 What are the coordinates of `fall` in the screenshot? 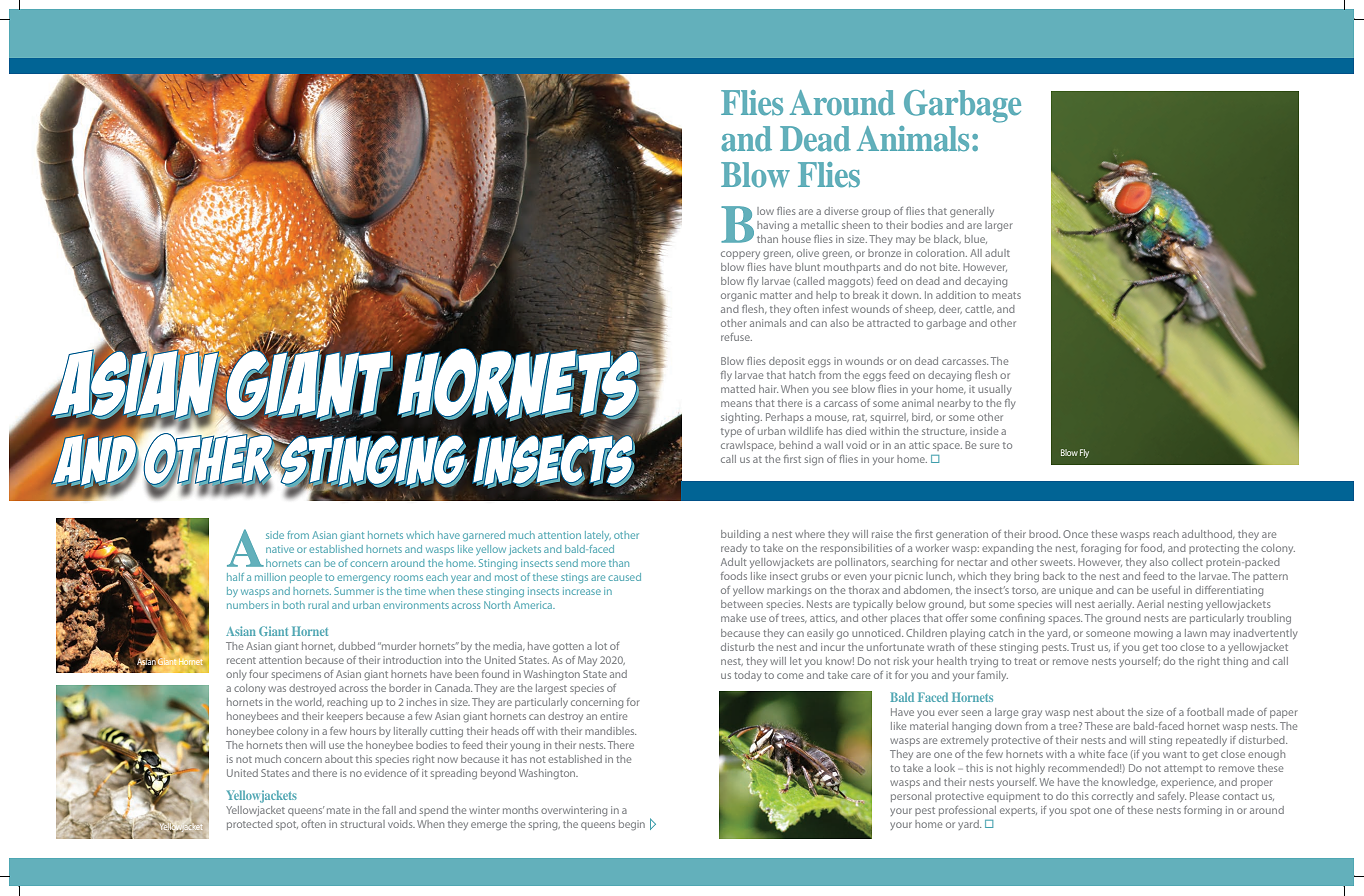 It's located at (389, 810).
